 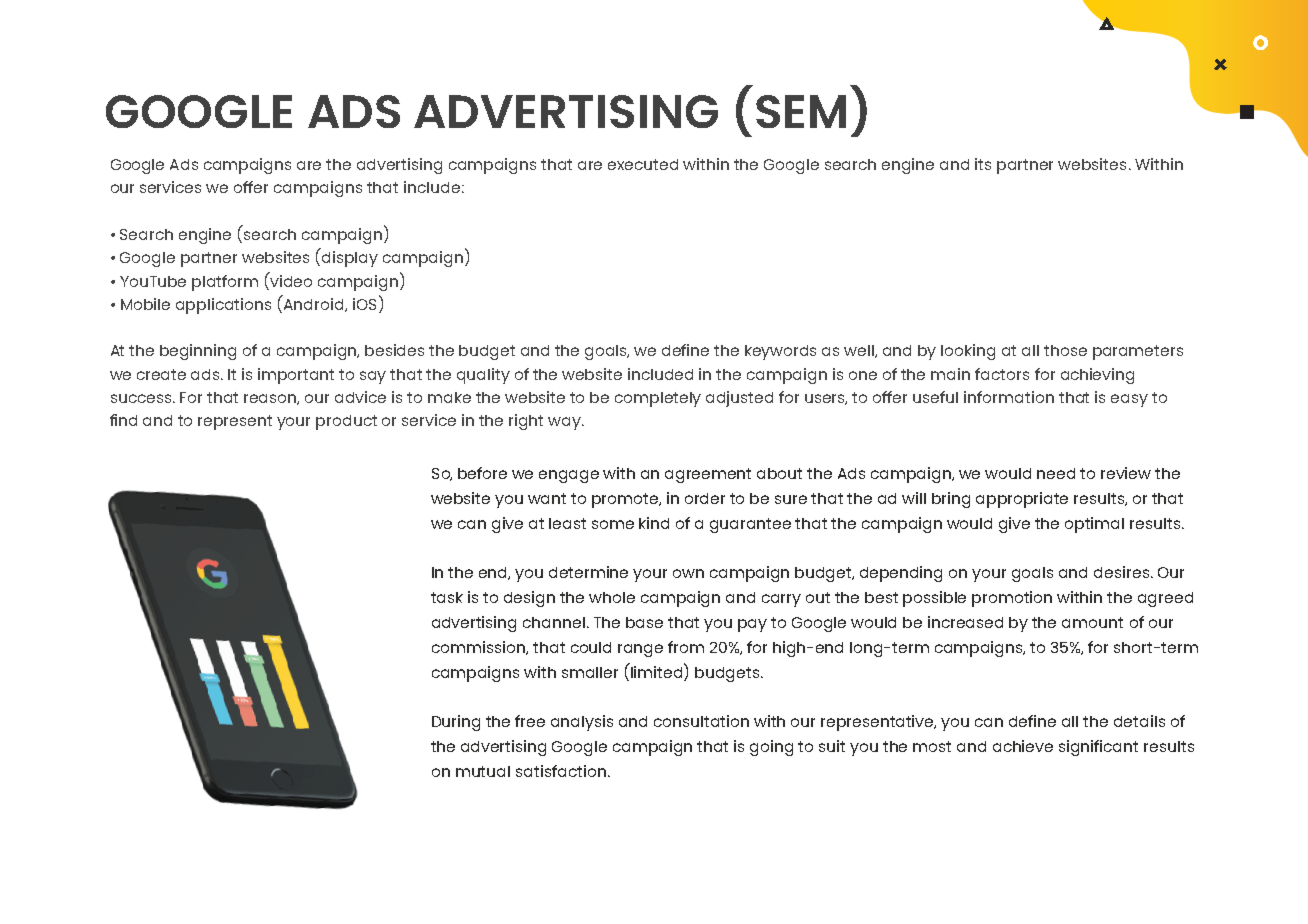 What do you see at coordinates (612, 597) in the document?
I see `whole` at bounding box center [612, 597].
